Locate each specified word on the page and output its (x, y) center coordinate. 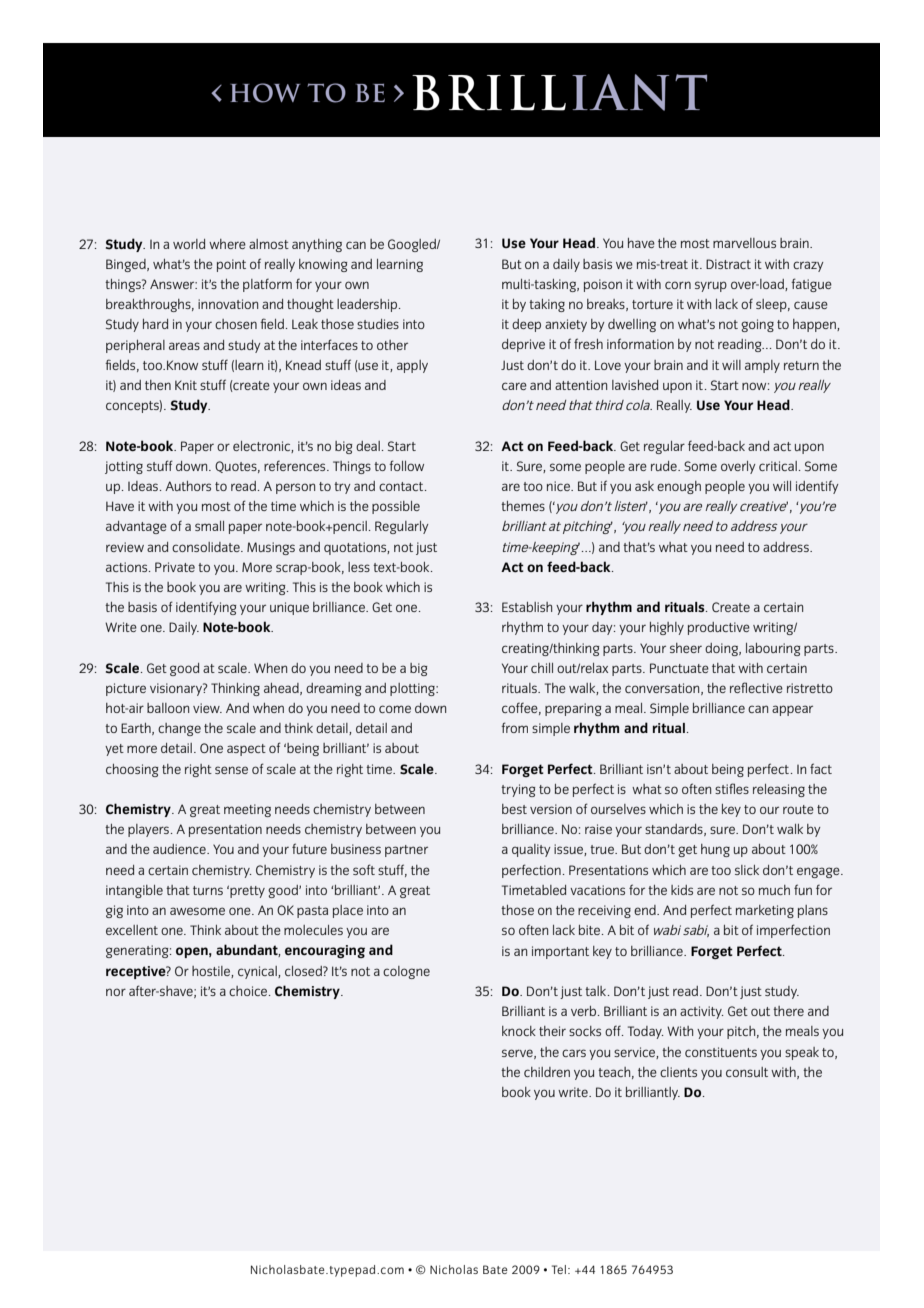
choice (249, 991)
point (231, 265)
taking (547, 305)
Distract (728, 264)
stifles (732, 788)
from (514, 727)
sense (231, 770)
